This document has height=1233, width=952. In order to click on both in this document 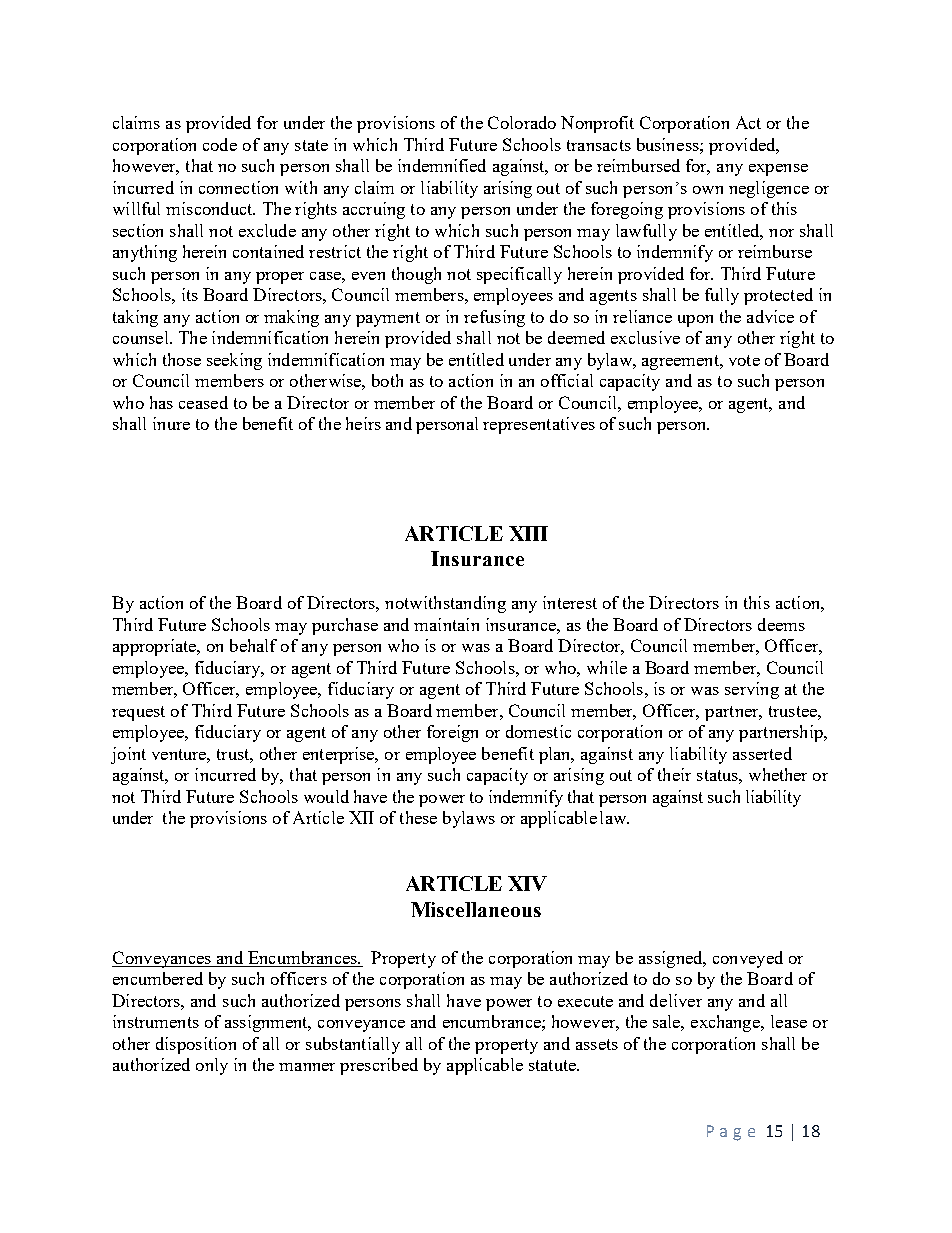, I will do `click(387, 380)`.
